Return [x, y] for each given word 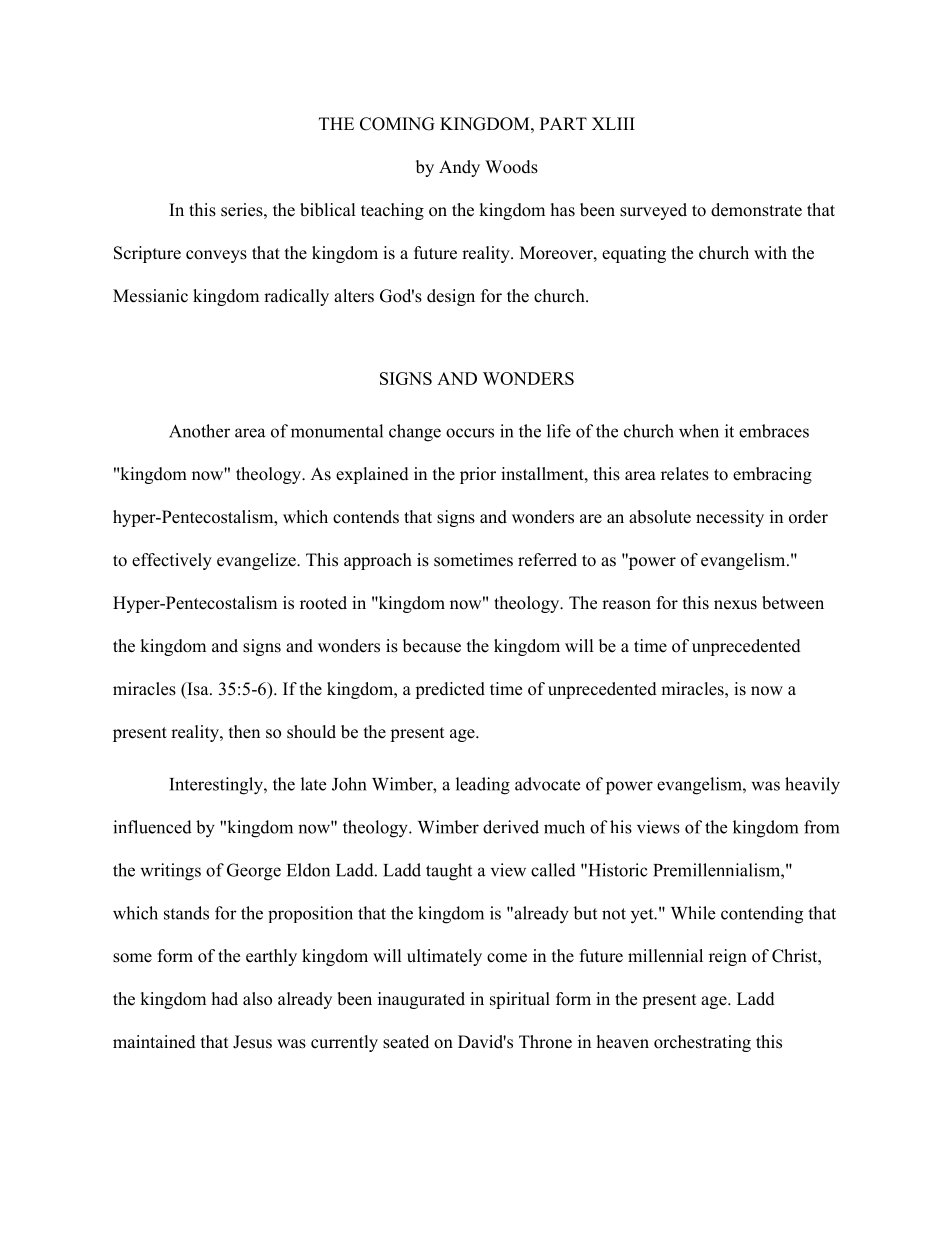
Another [199, 431]
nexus [735, 605]
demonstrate [756, 210]
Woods [511, 167]
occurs [470, 433]
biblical [328, 210]
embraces [774, 431]
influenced [152, 827]
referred [547, 560]
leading [483, 786]
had [225, 999]
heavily [812, 786]
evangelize [257, 561]
